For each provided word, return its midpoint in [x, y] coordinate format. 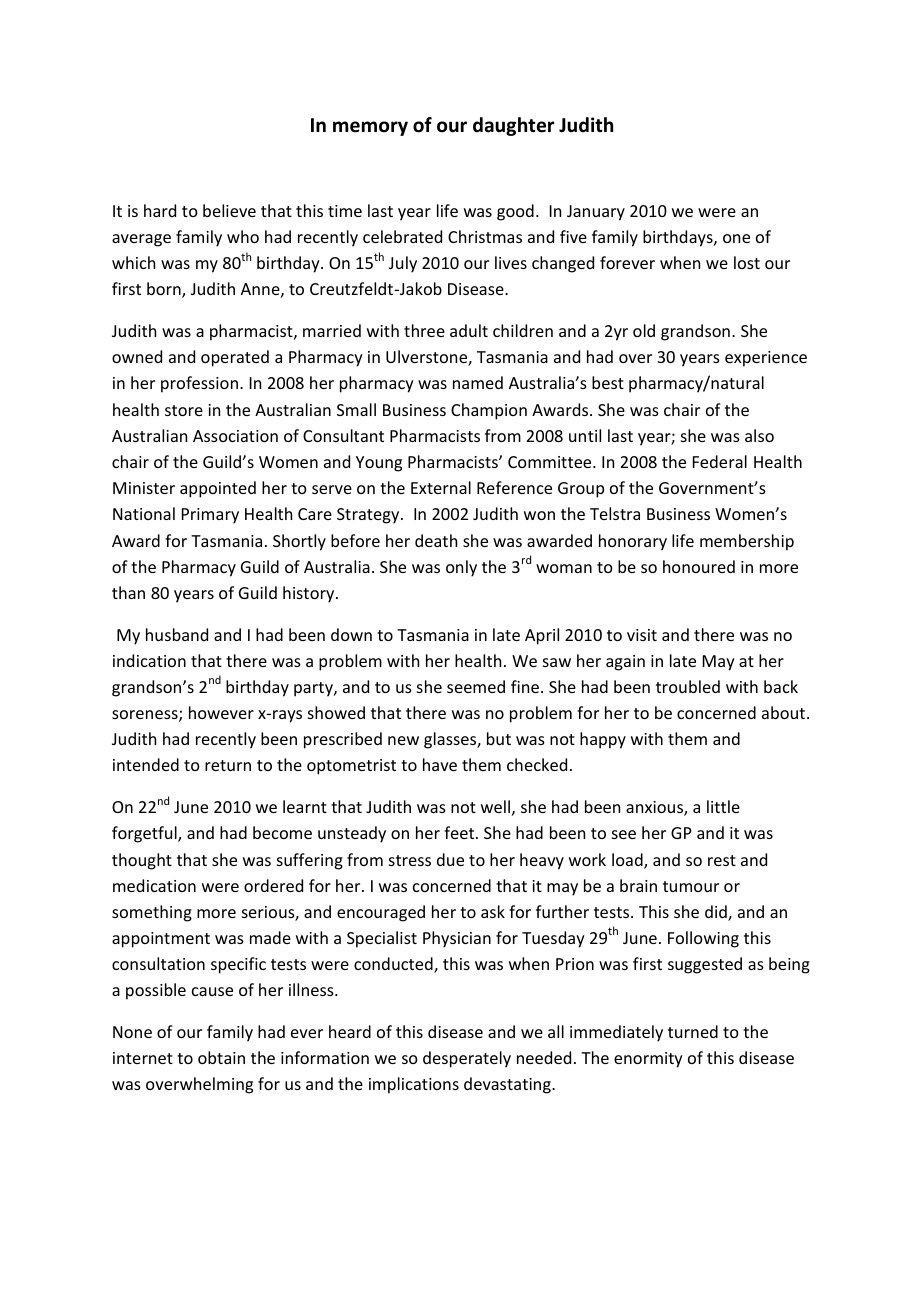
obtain [221, 1057]
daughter [513, 126]
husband [177, 634]
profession [199, 384]
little [723, 806]
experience [766, 359]
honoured [699, 566]
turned [693, 1031]
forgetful [145, 834]
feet [460, 832]
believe [229, 210]
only [461, 568]
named [478, 382]
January [596, 213]
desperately [467, 1059]
